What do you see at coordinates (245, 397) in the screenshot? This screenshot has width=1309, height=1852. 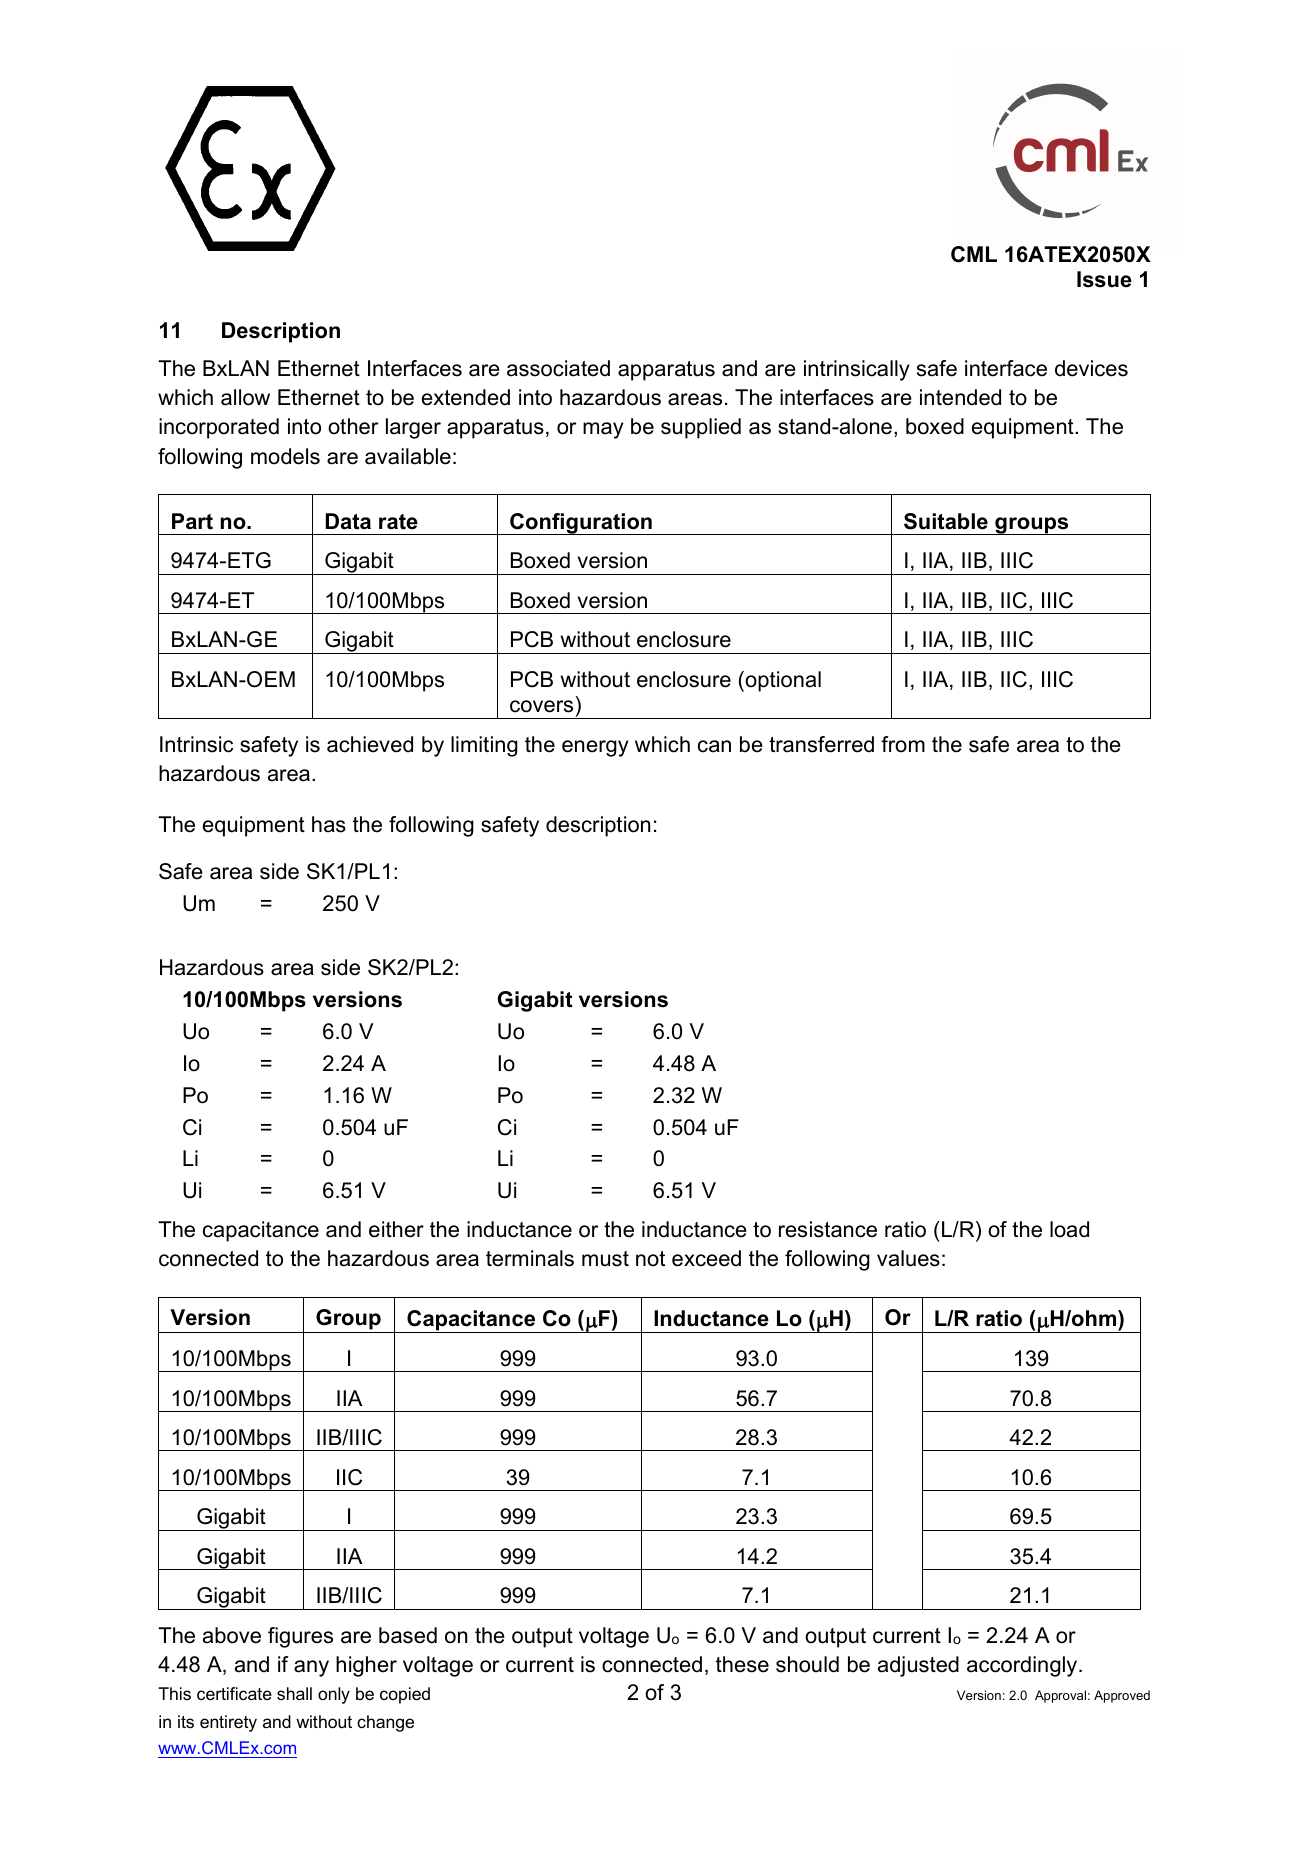 I see `allow` at bounding box center [245, 397].
